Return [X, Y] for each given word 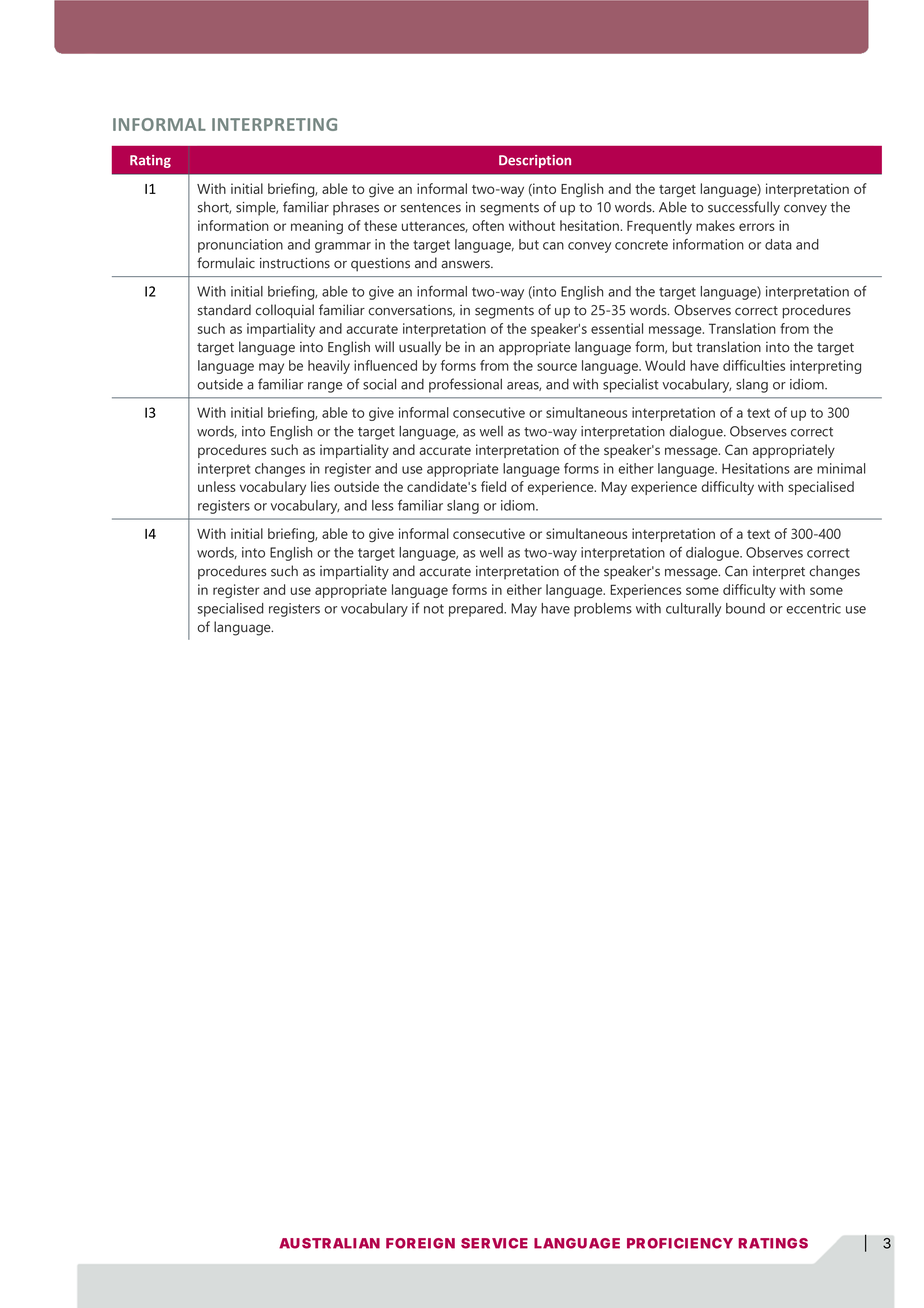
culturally [693, 610]
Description [535, 161]
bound [745, 608]
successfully [744, 208]
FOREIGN [420, 1243]
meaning [317, 227]
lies [320, 486]
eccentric [814, 608]
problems [603, 610]
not [434, 609]
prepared [477, 610]
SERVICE [494, 1243]
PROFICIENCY [680, 1243]
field [493, 486]
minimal [841, 468]
